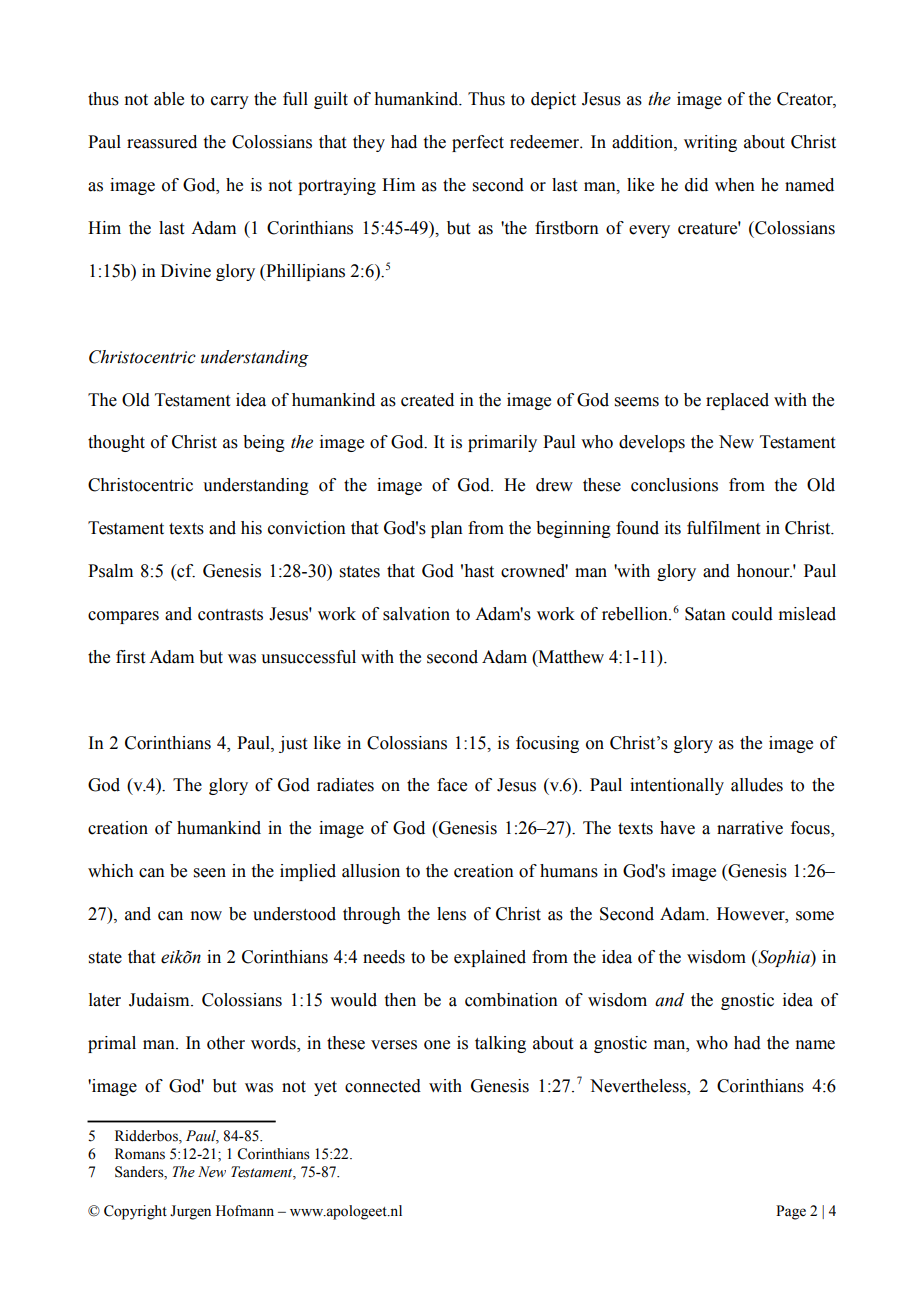  What do you see at coordinates (162, 142) in the screenshot?
I see `reassured` at bounding box center [162, 142].
